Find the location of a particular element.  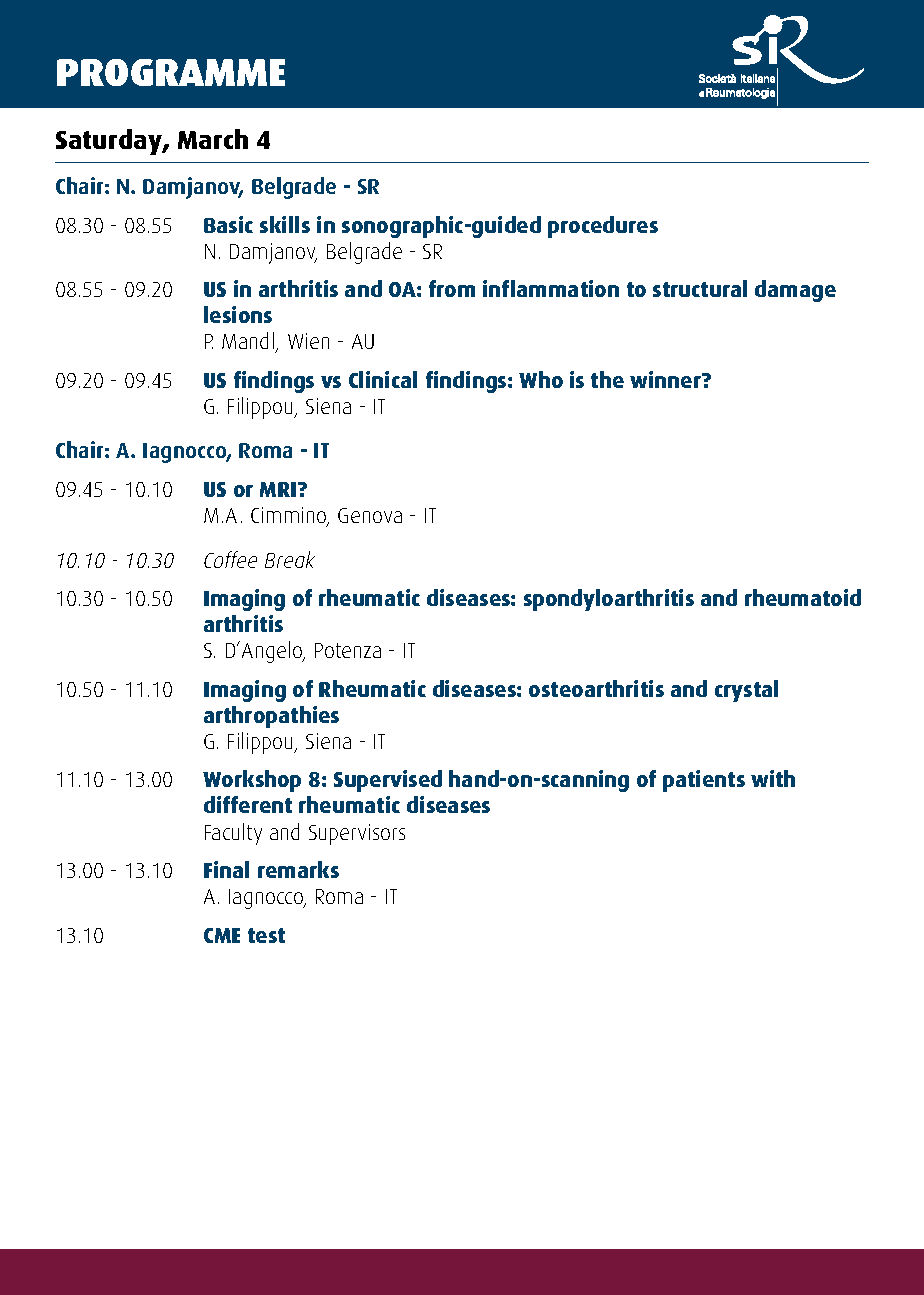

rheumatoid is located at coordinates (803, 597).
